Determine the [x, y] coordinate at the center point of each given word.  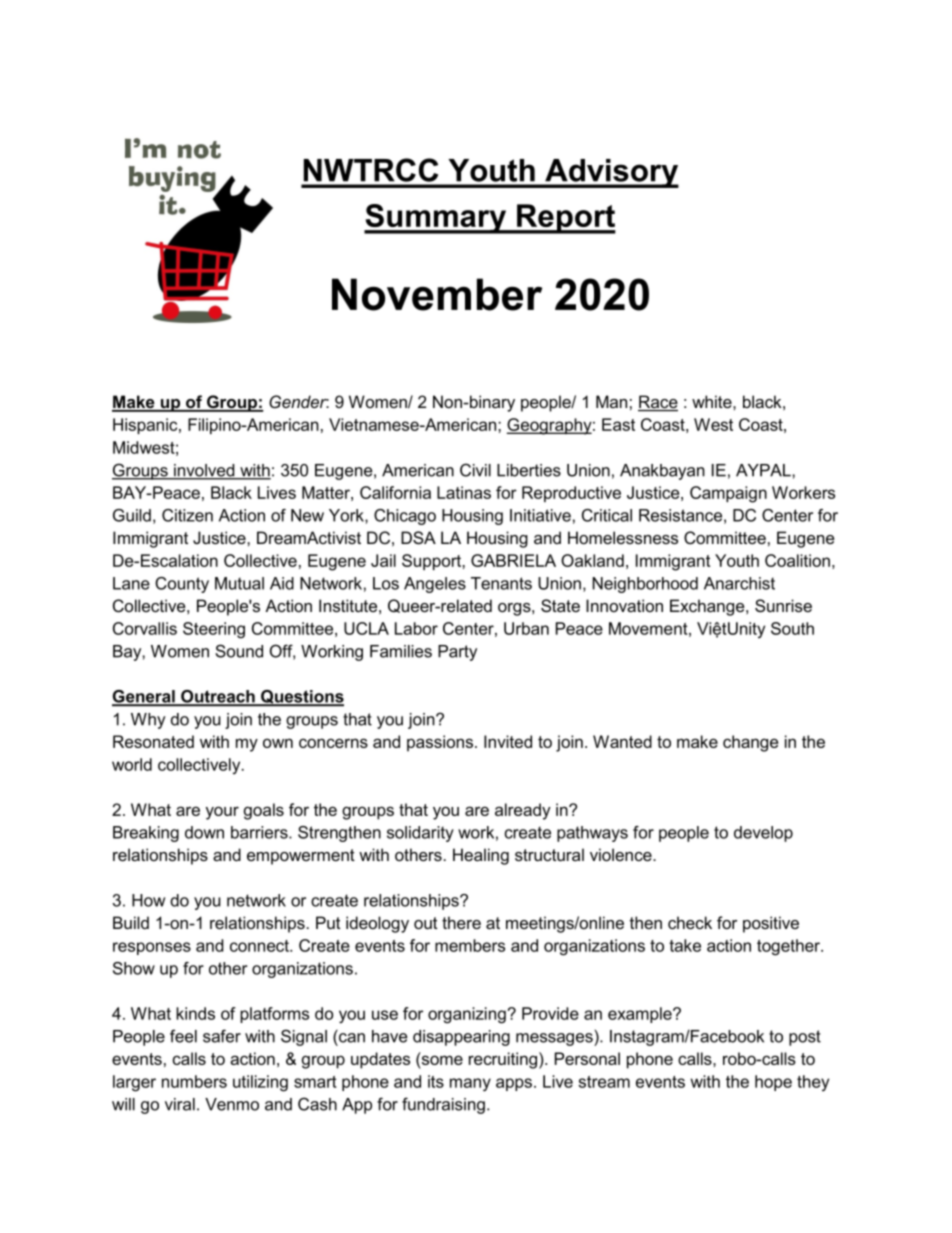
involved [204, 471]
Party [457, 653]
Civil [475, 470]
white [713, 401]
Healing [481, 856]
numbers [194, 1081]
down [204, 832]
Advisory [611, 173]
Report [565, 219]
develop [763, 834]
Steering [214, 630]
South [792, 628]
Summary [436, 219]
